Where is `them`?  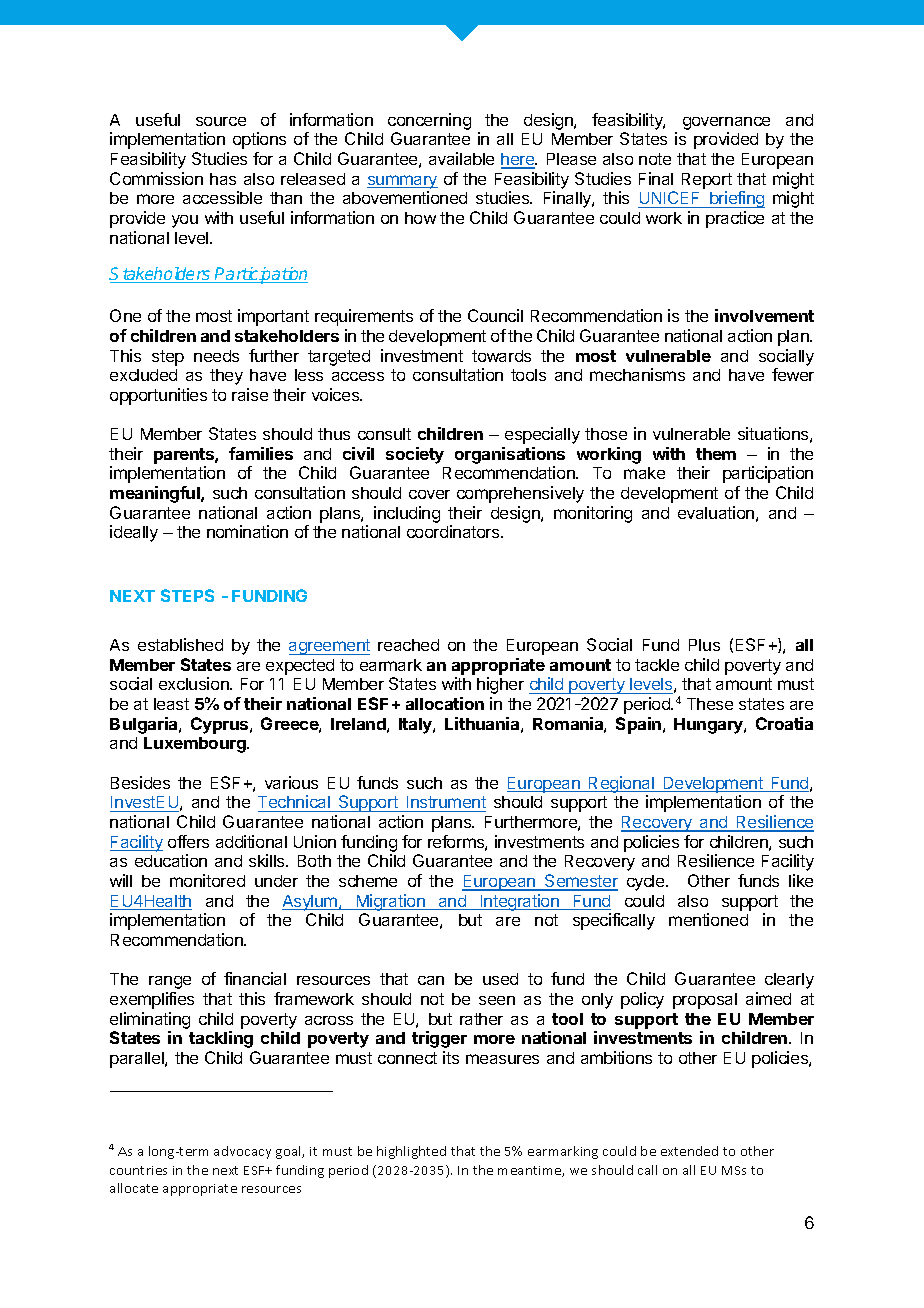 them is located at coordinates (716, 454).
